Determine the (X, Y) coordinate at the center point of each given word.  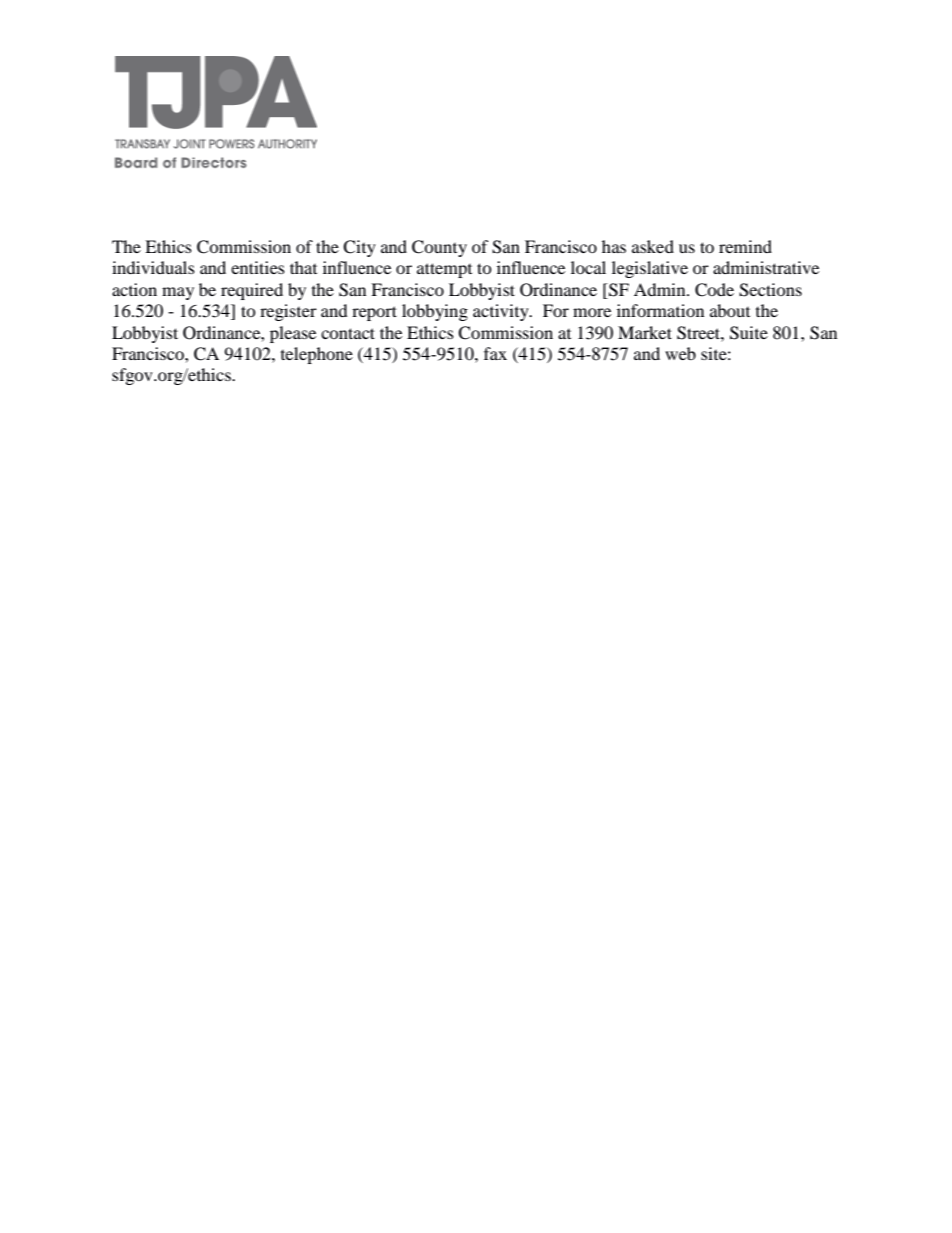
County (439, 248)
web (680, 353)
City (359, 248)
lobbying (435, 312)
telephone (317, 355)
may (178, 293)
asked (653, 246)
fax (495, 353)
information (660, 310)
